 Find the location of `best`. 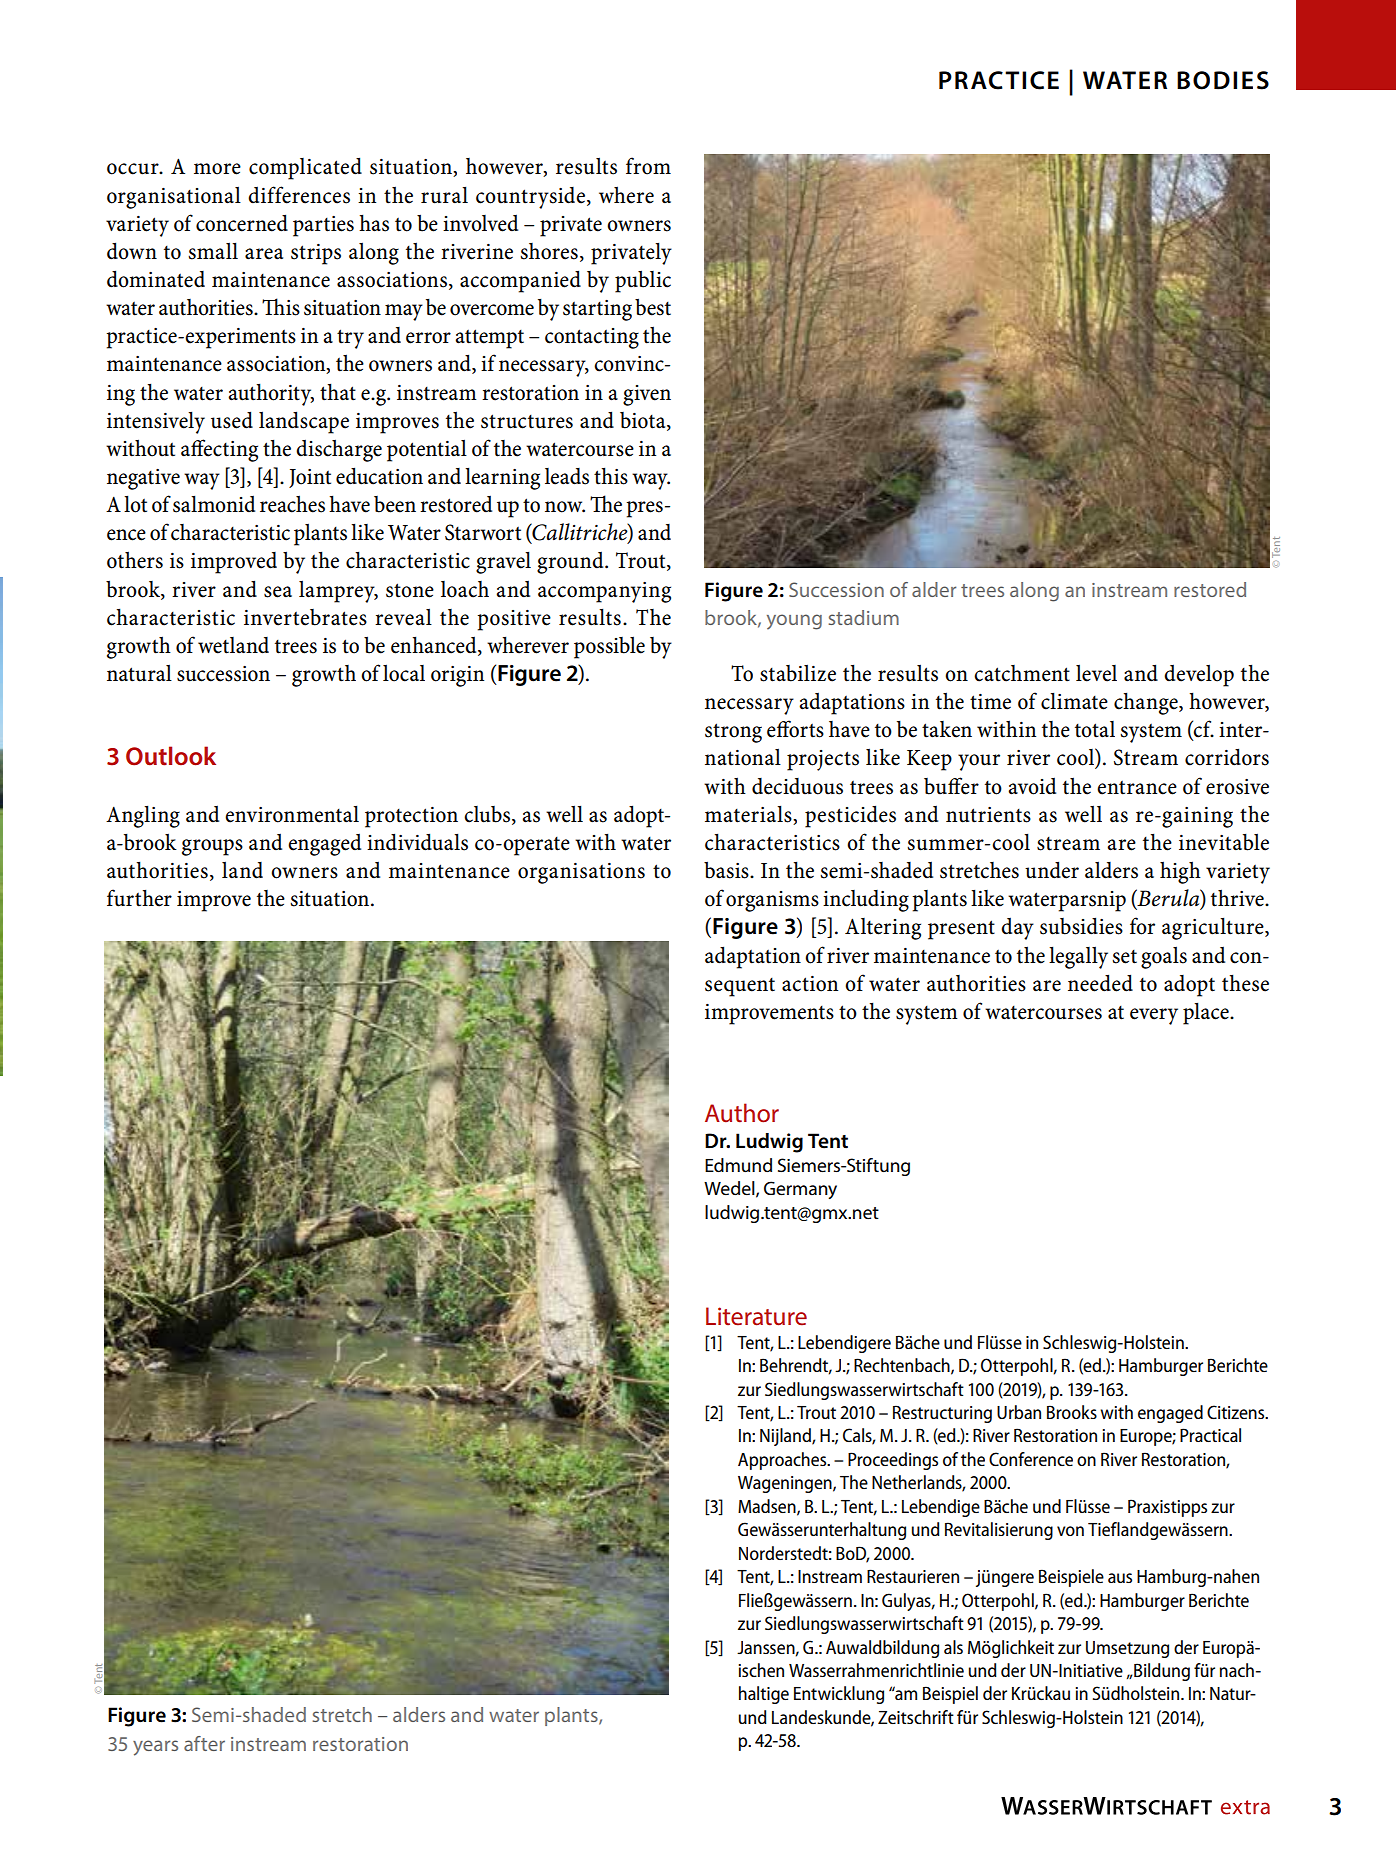

best is located at coordinates (653, 307).
